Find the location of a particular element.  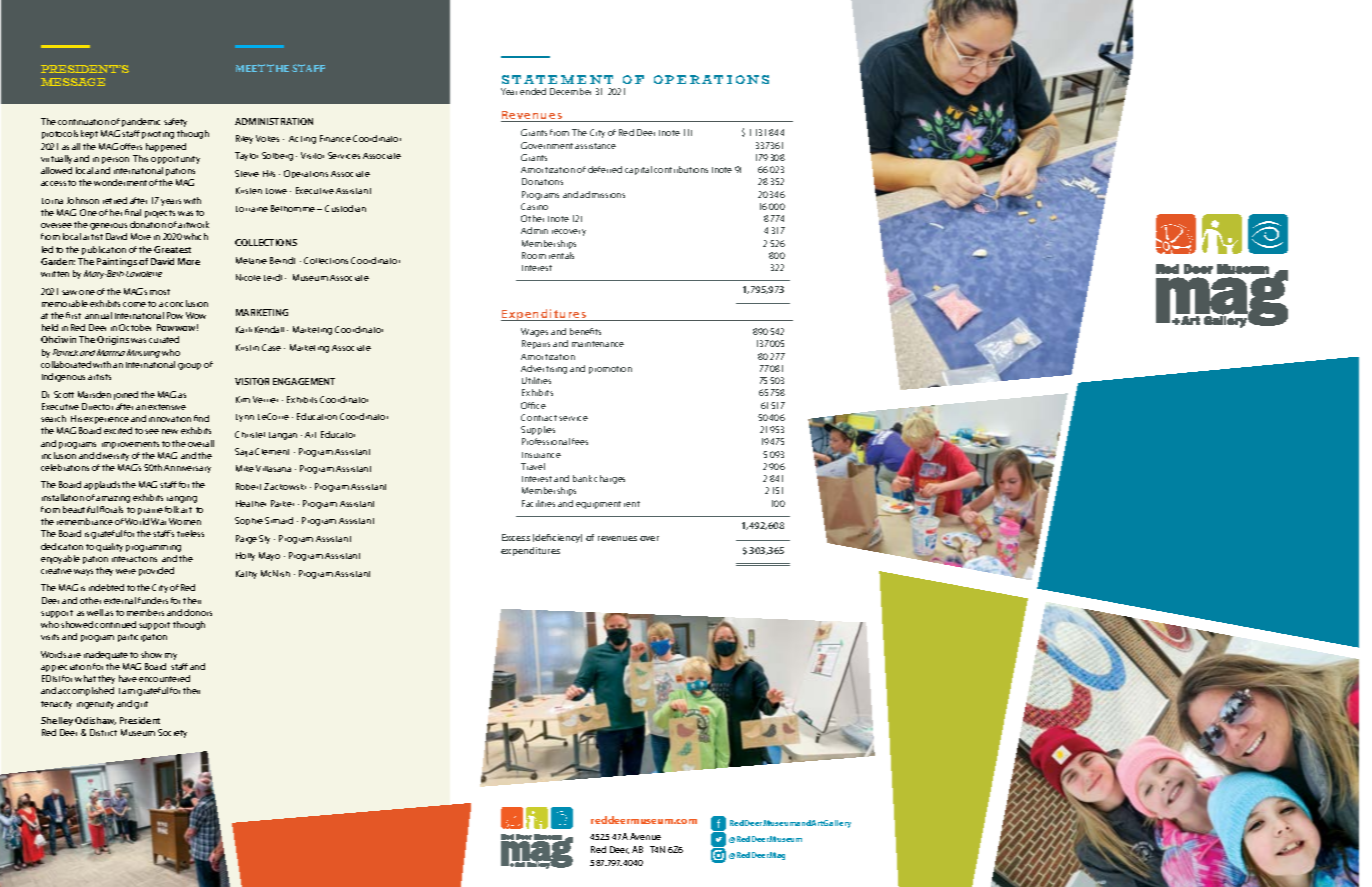

equipment is located at coordinates (598, 505).
